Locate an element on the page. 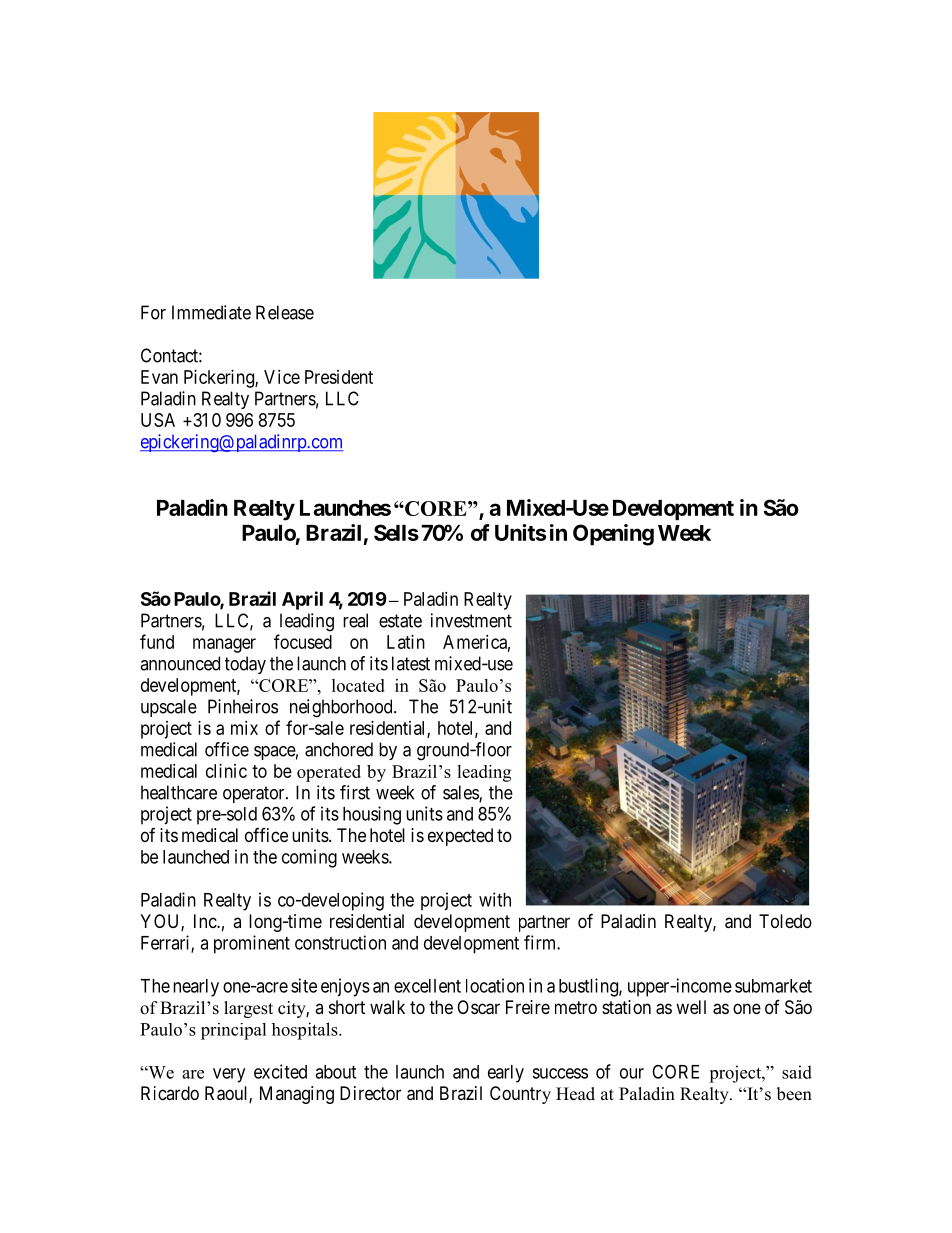 This image has height=1233, width=952. latest is located at coordinates (411, 663).
